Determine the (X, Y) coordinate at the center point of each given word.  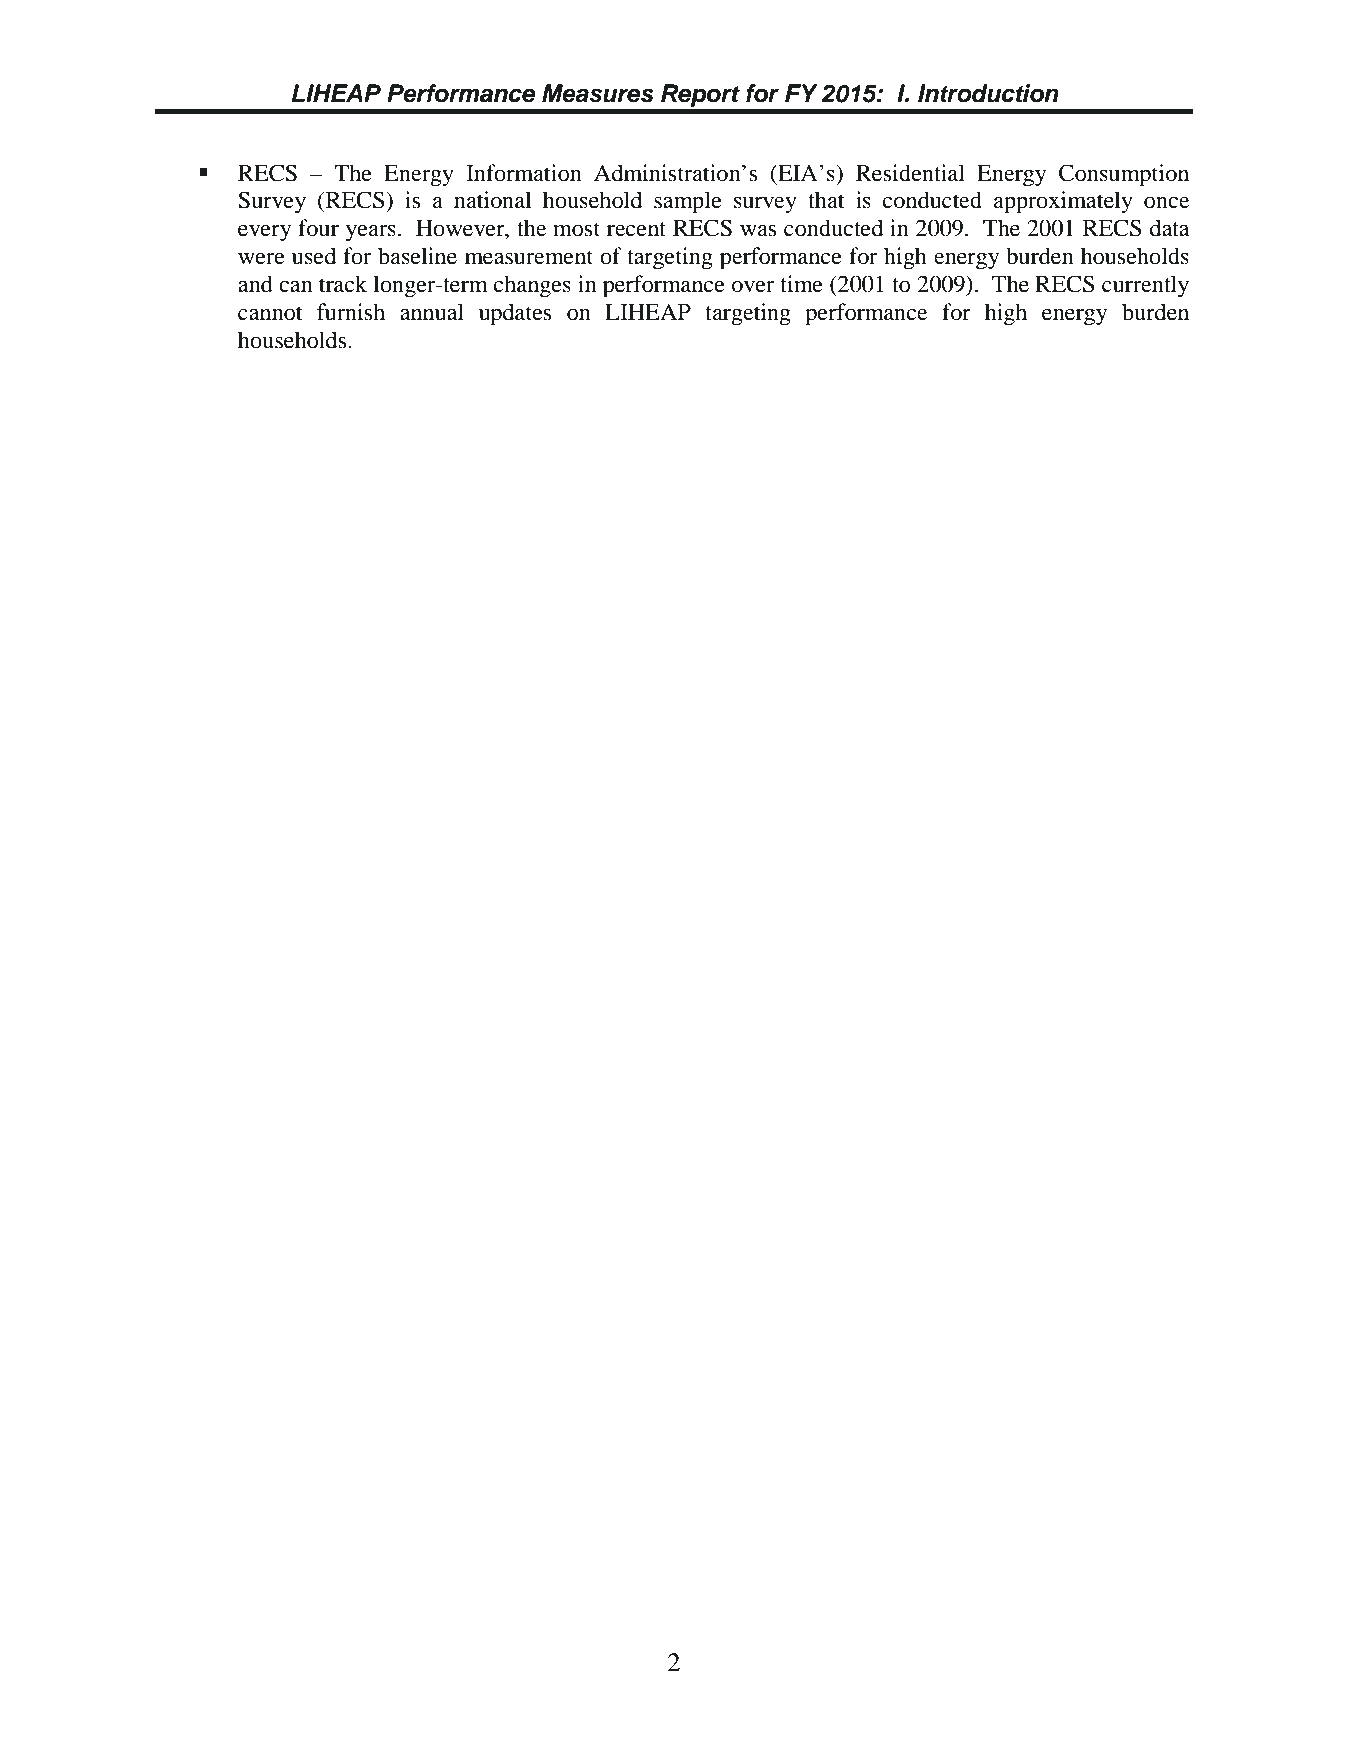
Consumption (1124, 175)
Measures (598, 93)
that (826, 200)
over (753, 287)
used (314, 256)
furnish (351, 312)
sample (688, 202)
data (1170, 228)
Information (524, 173)
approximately (1063, 202)
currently (1145, 286)
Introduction (988, 93)
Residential (910, 173)
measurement (529, 257)
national (492, 200)
